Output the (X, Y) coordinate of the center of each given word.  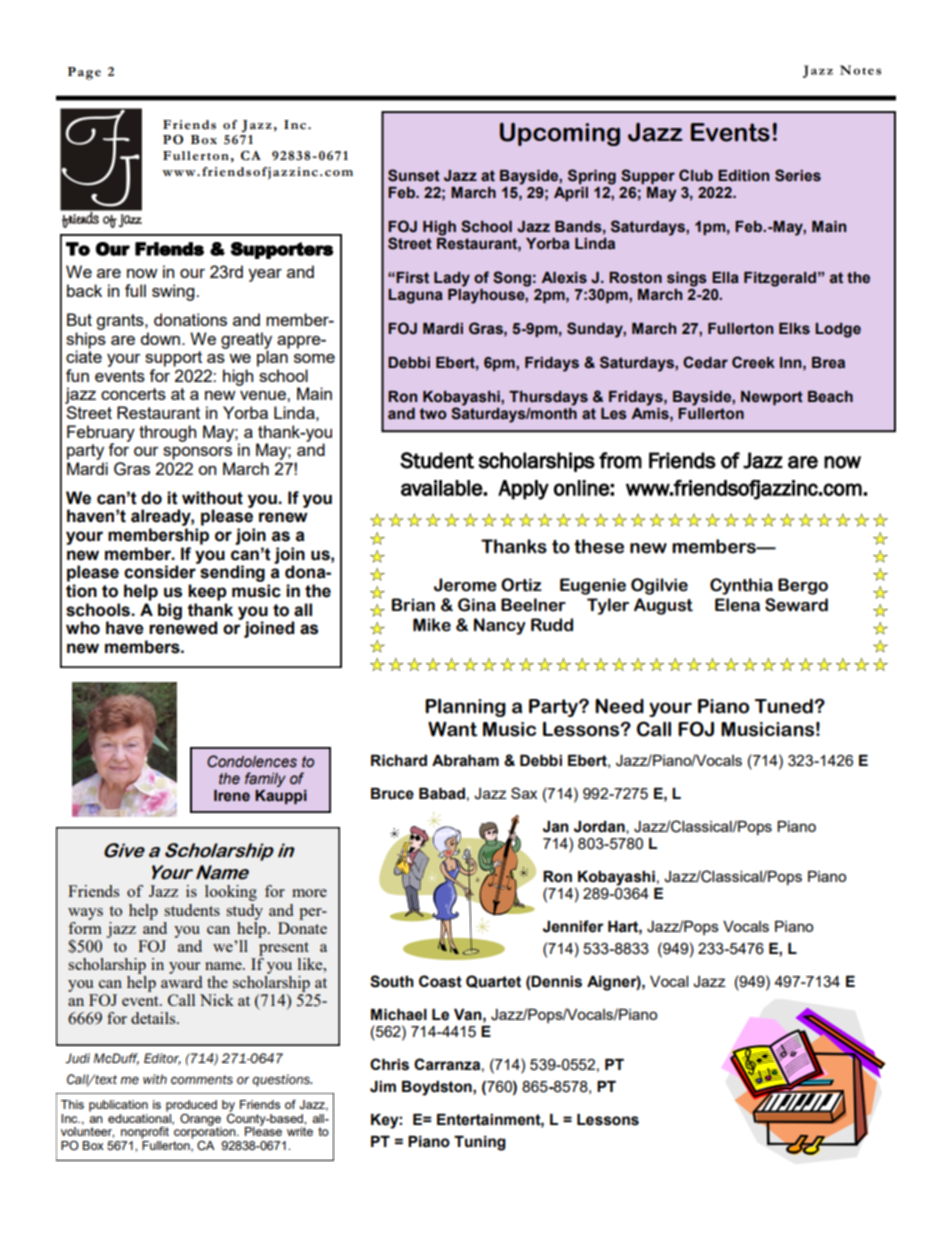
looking (231, 893)
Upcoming (560, 134)
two (433, 414)
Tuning (480, 1143)
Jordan (600, 827)
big (170, 611)
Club (696, 175)
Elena (737, 605)
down (160, 338)
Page (84, 73)
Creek (753, 362)
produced (191, 1106)
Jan (556, 827)
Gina (477, 605)
